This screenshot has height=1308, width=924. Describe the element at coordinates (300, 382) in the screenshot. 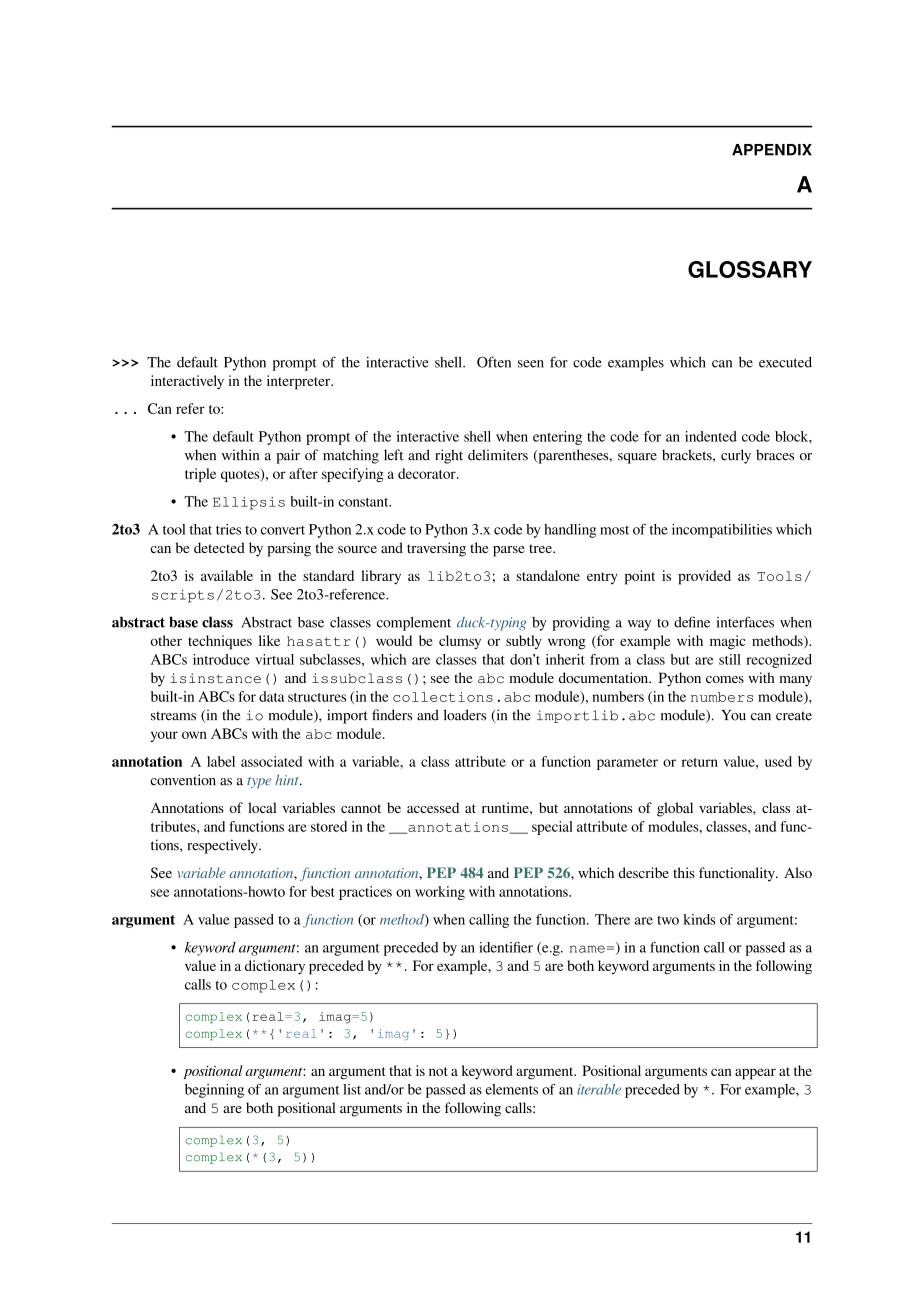

I see `interpreter` at that location.
